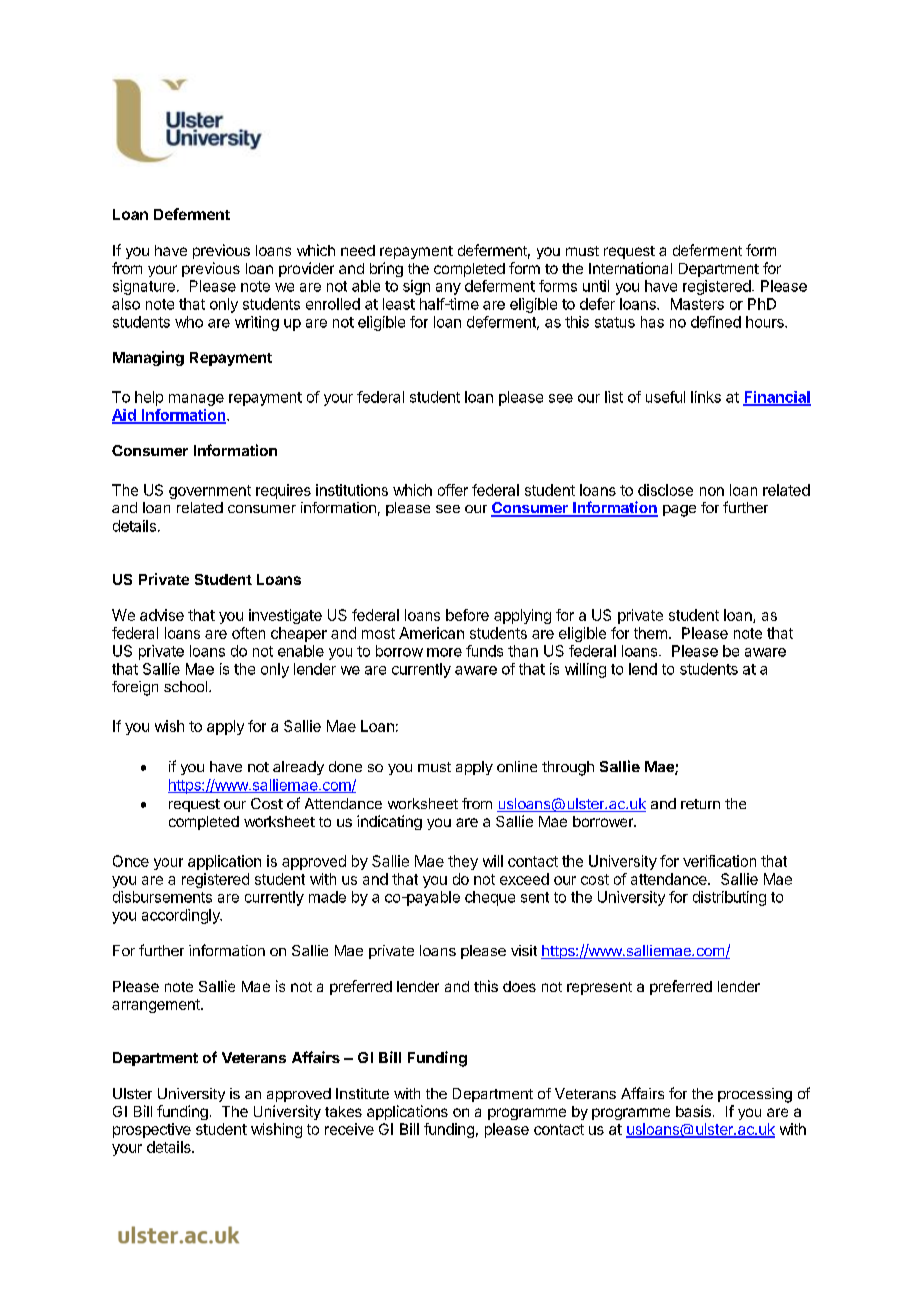 The width and height of the screenshot is (924, 1308). What do you see at coordinates (152, 1130) in the screenshot?
I see `prospective` at bounding box center [152, 1130].
